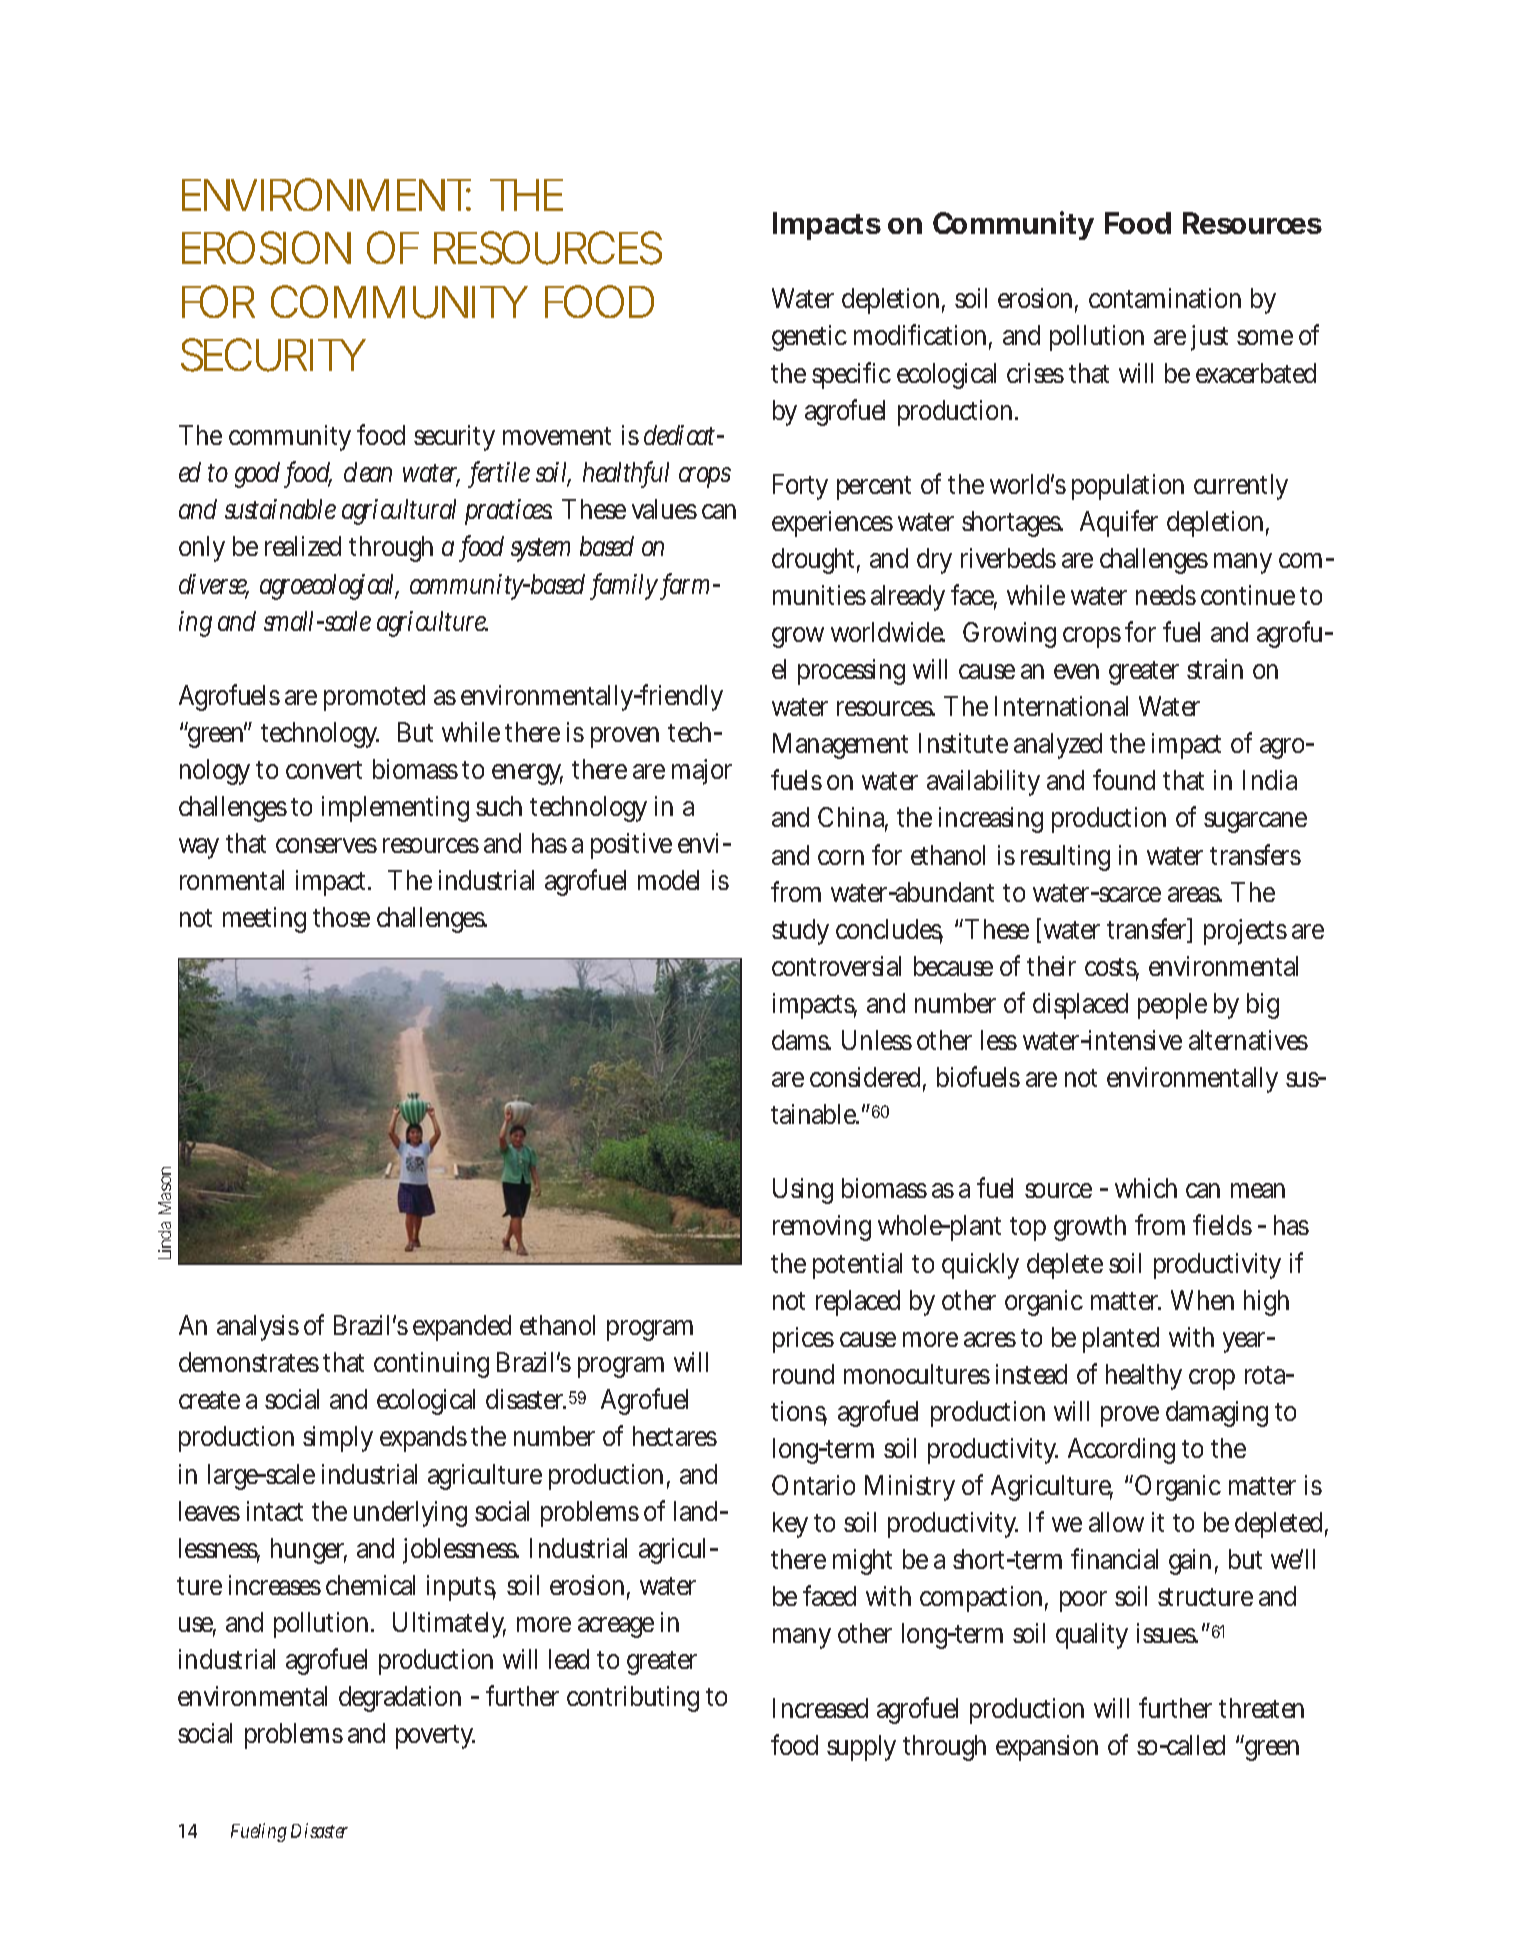  What do you see at coordinates (341, 917) in the screenshot?
I see `those` at bounding box center [341, 917].
